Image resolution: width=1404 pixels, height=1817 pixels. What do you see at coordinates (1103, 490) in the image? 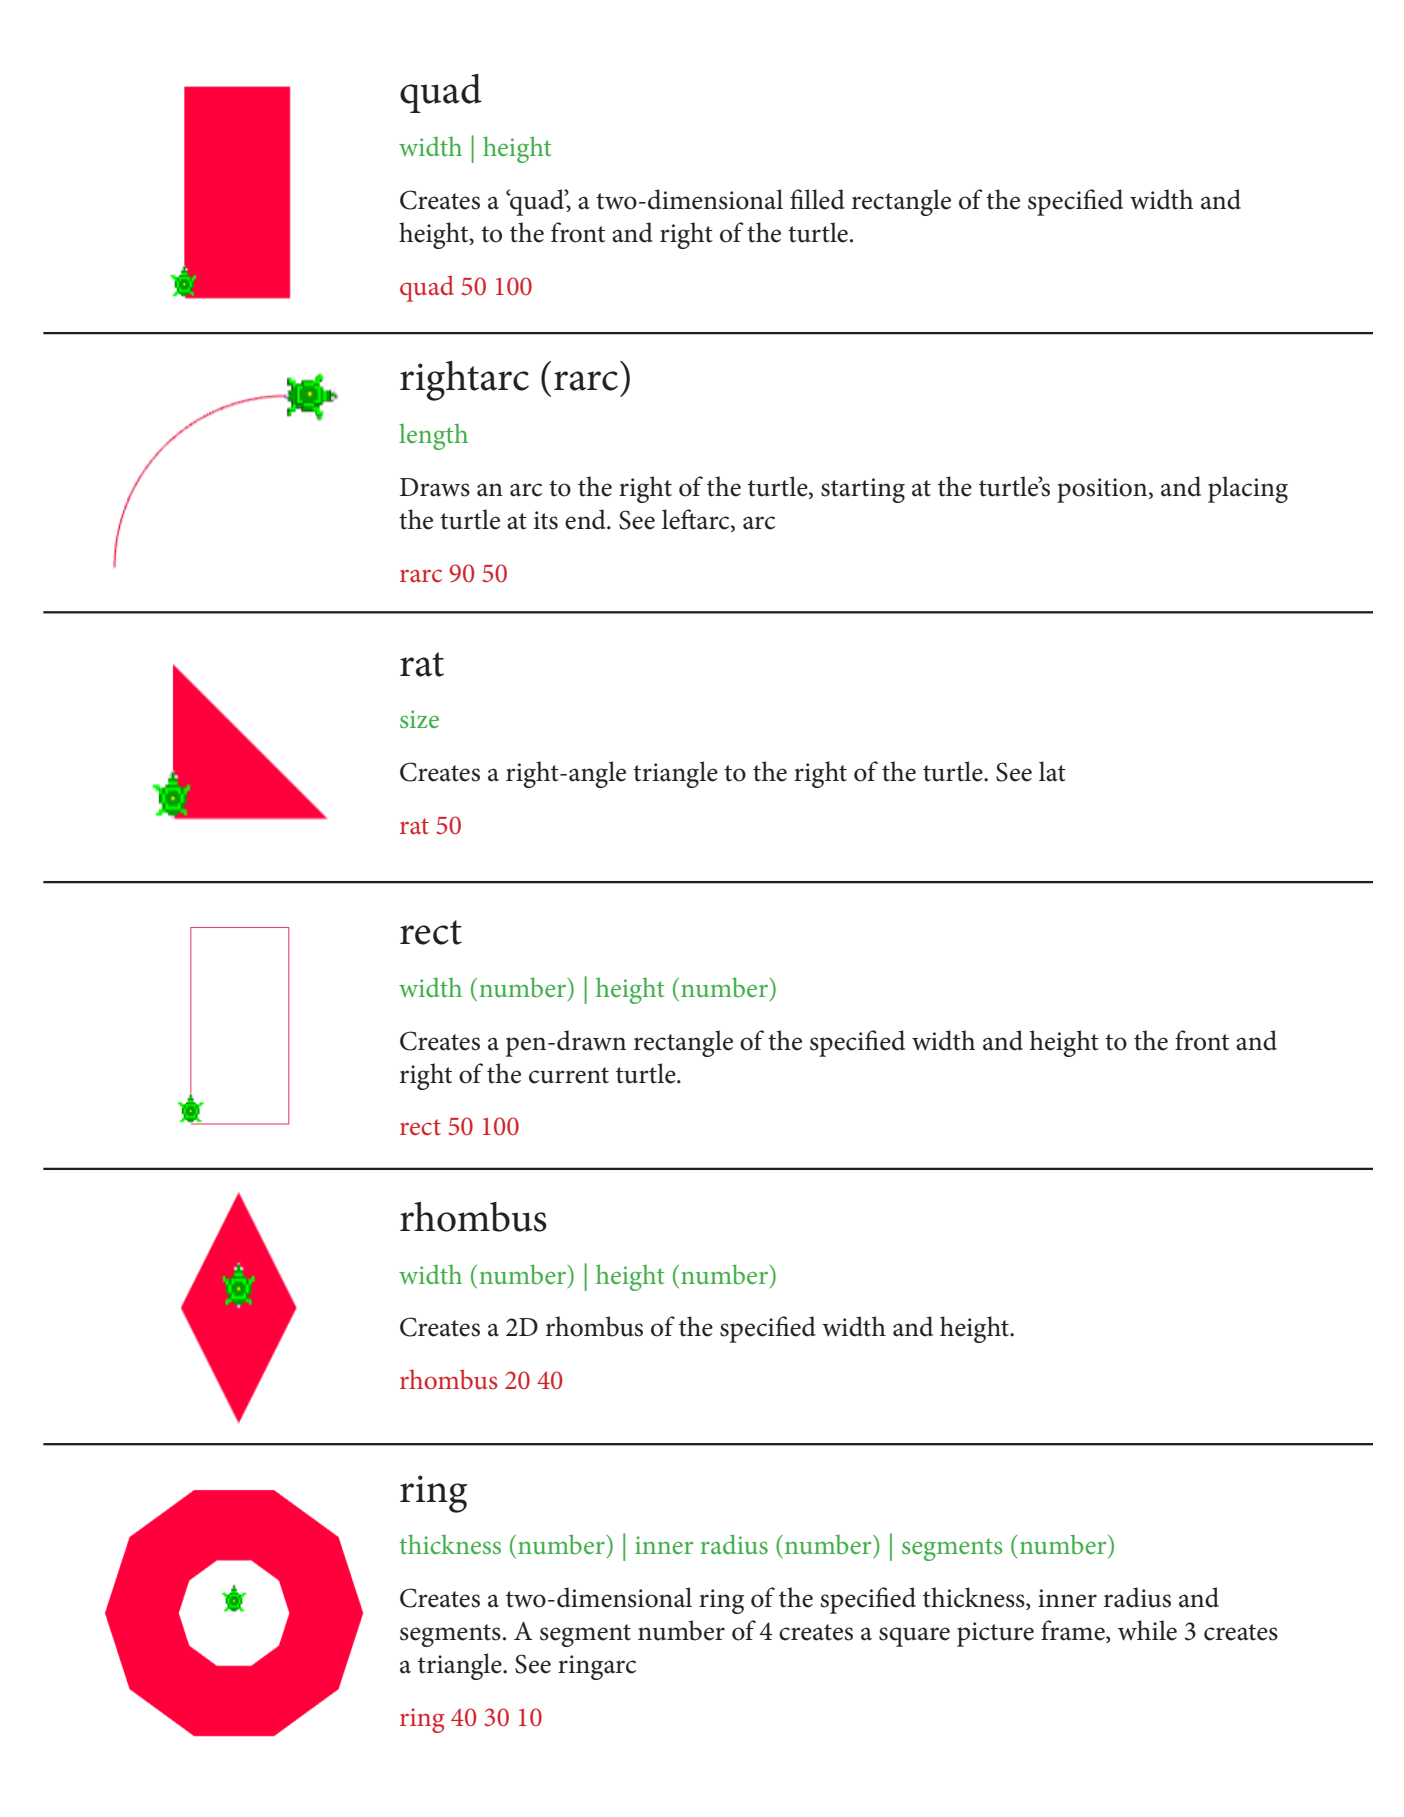
I see `position` at bounding box center [1103, 490].
